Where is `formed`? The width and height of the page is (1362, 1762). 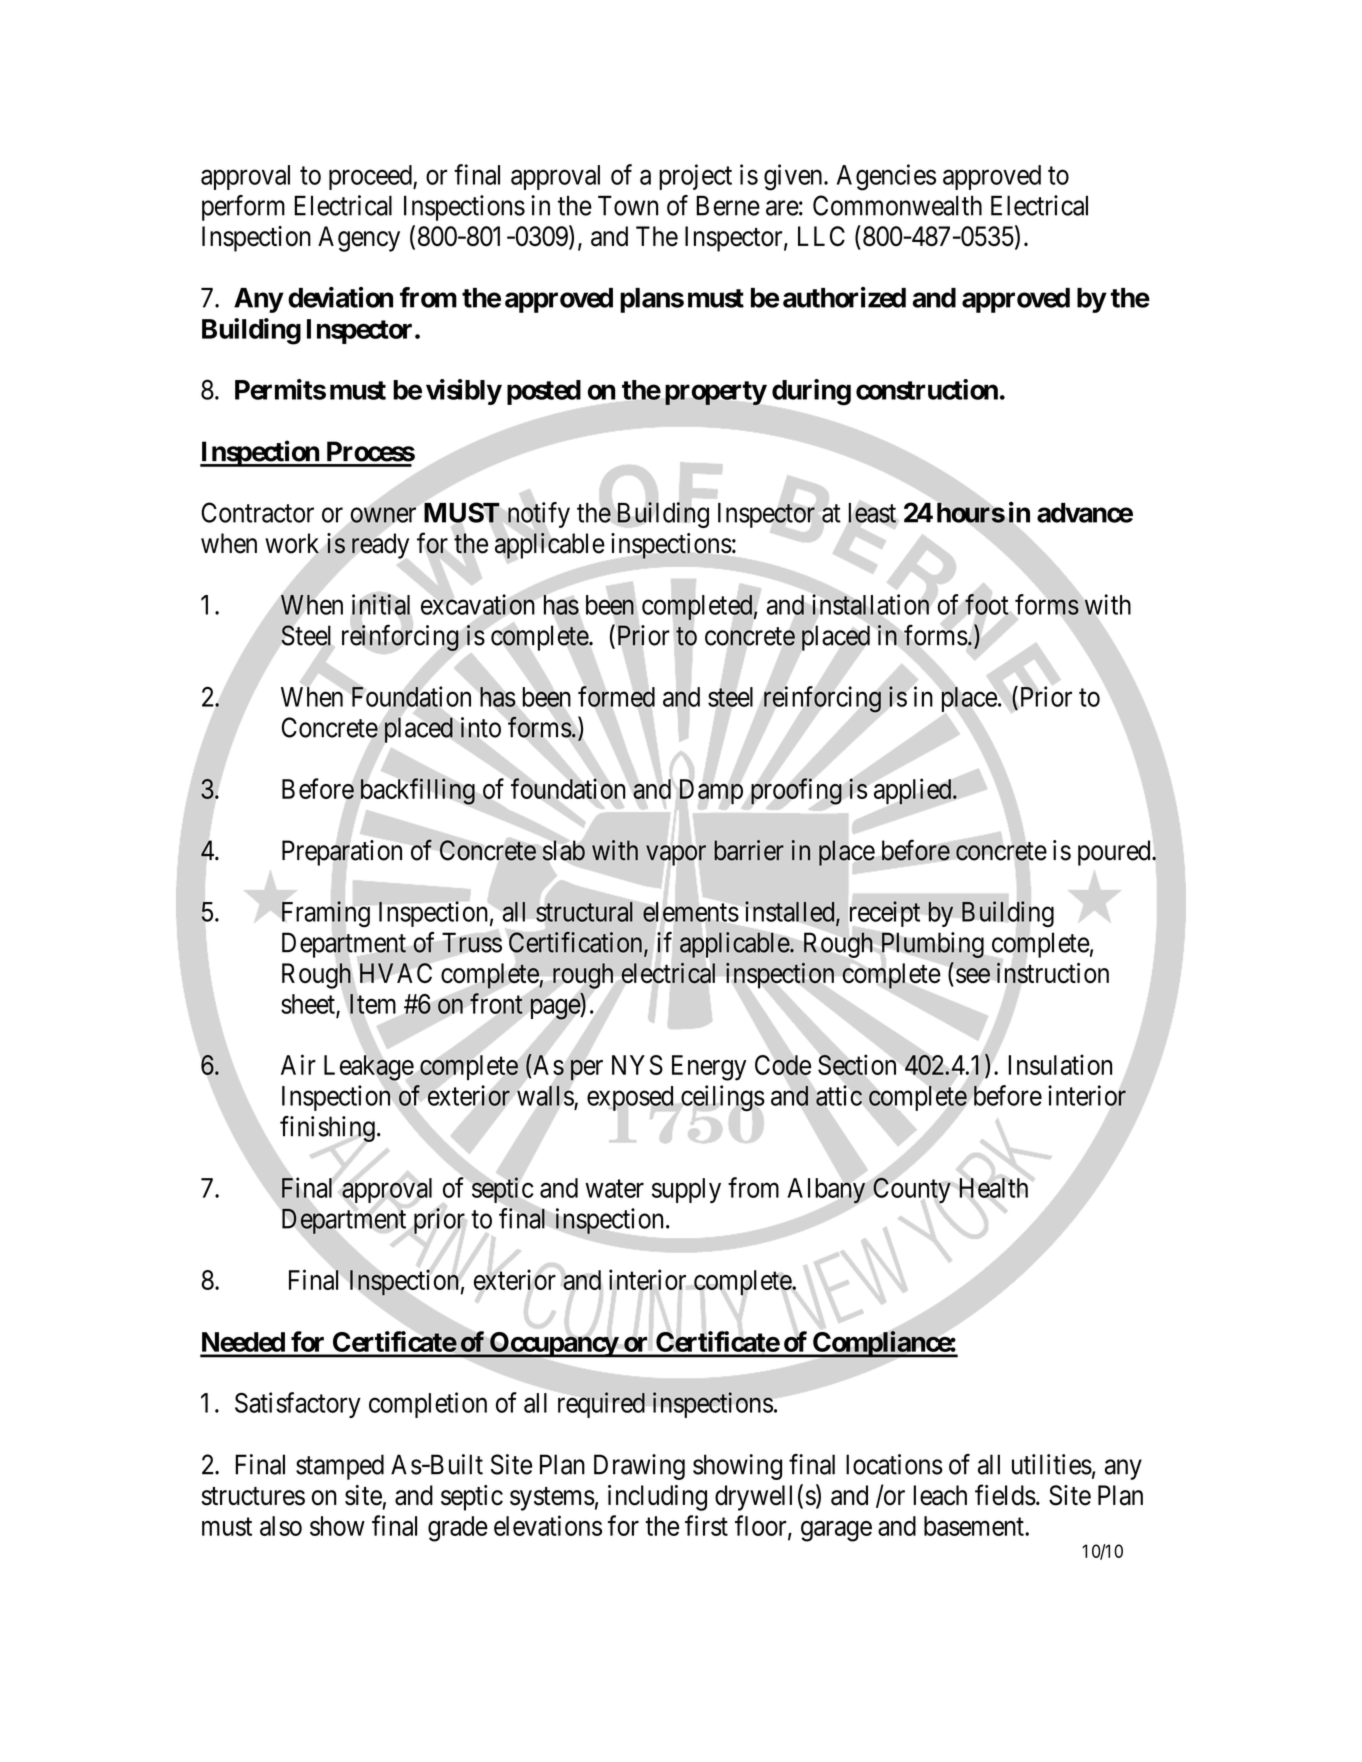 formed is located at coordinates (616, 696).
